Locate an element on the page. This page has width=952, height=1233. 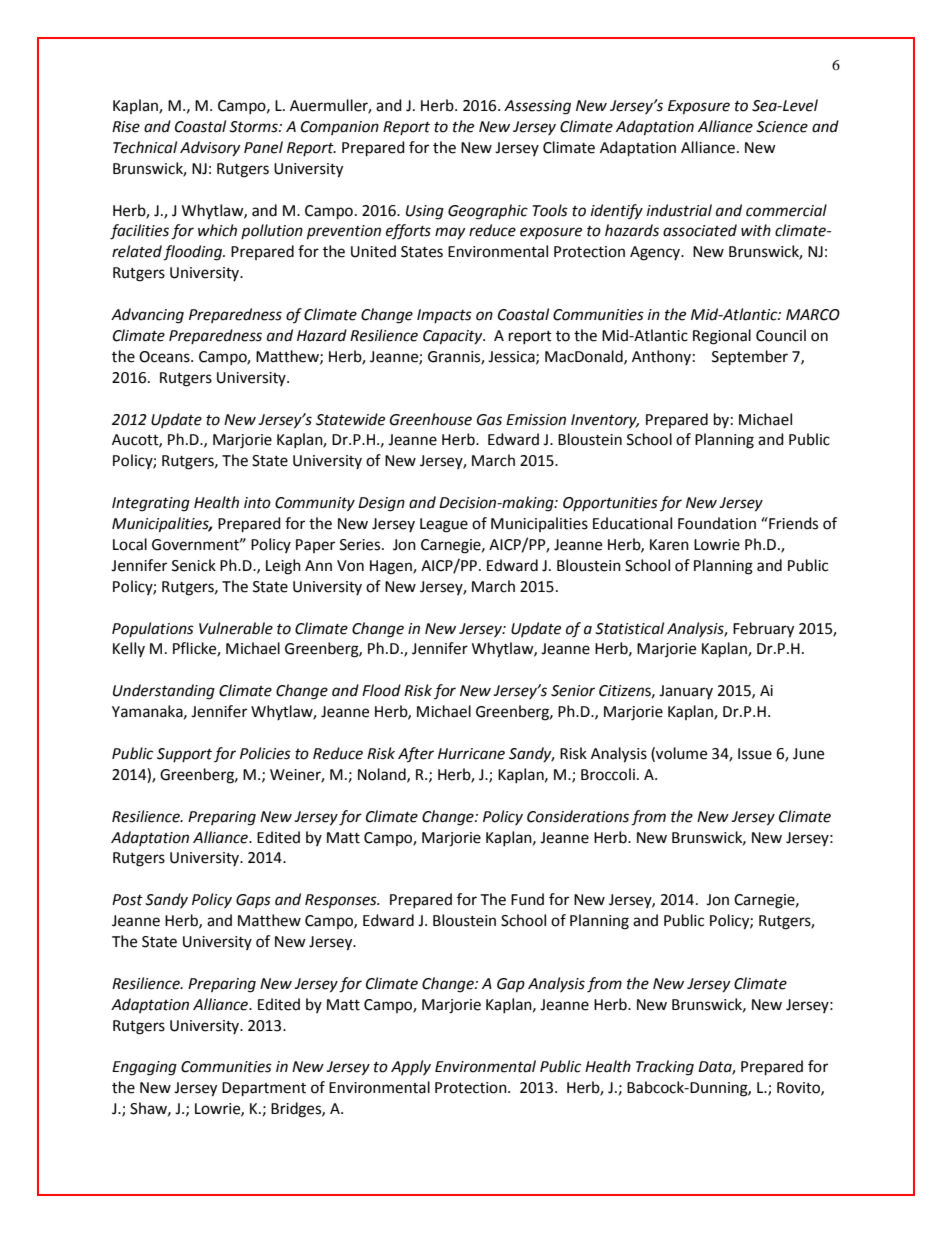
Assessing is located at coordinates (537, 107).
